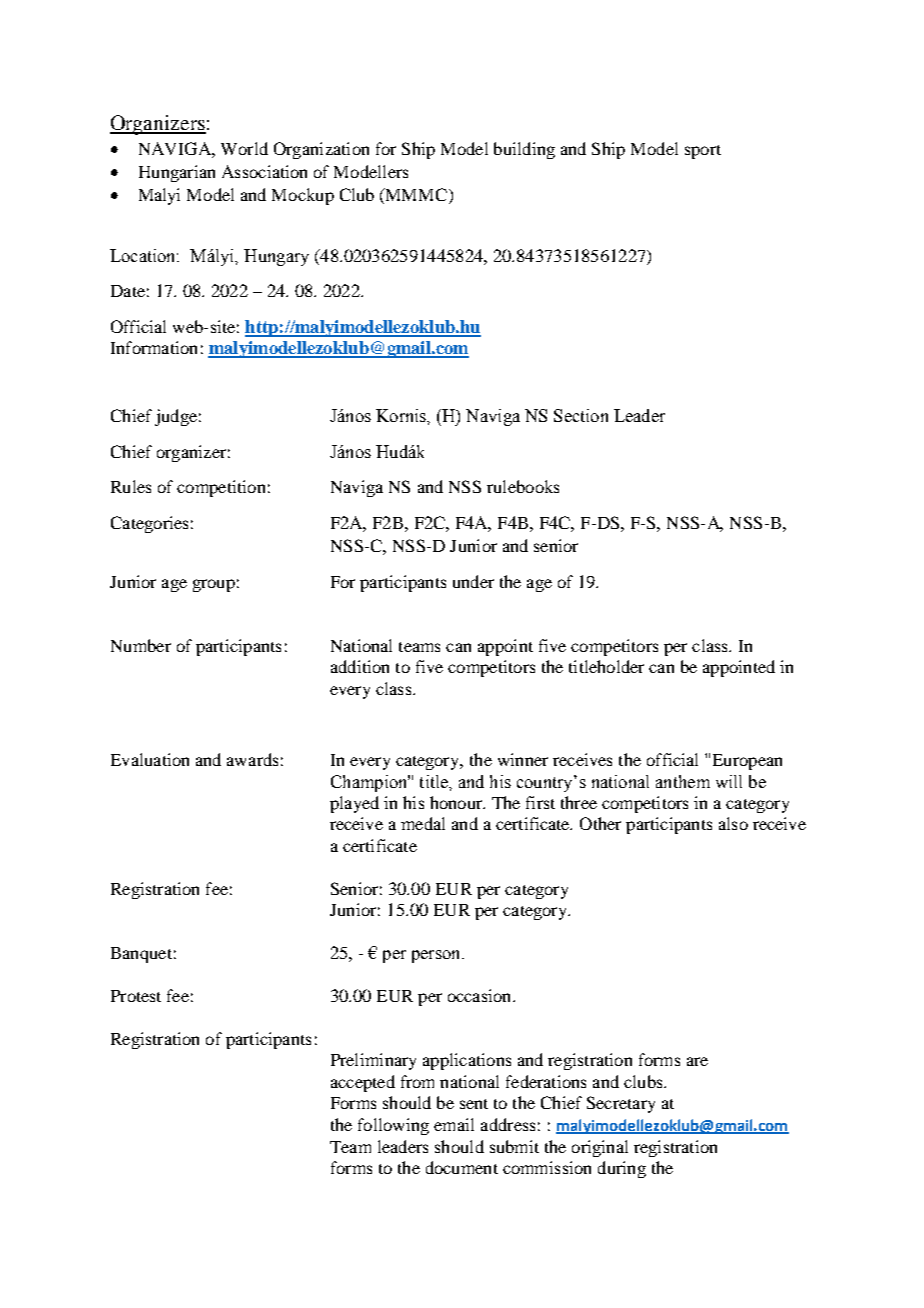  I want to click on rulebooks, so click(523, 486).
